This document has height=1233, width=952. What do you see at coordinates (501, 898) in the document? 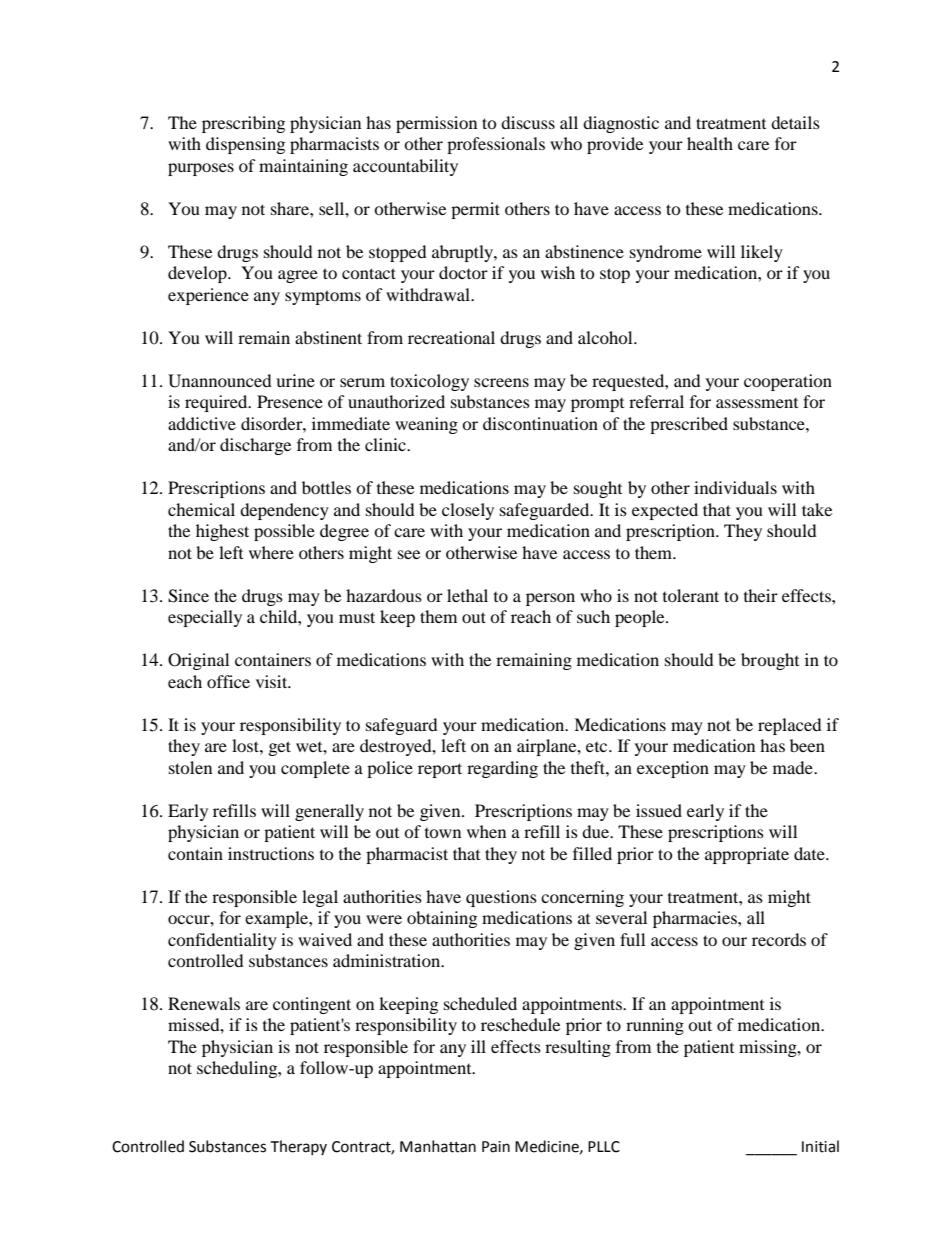
I see `questions` at bounding box center [501, 898].
